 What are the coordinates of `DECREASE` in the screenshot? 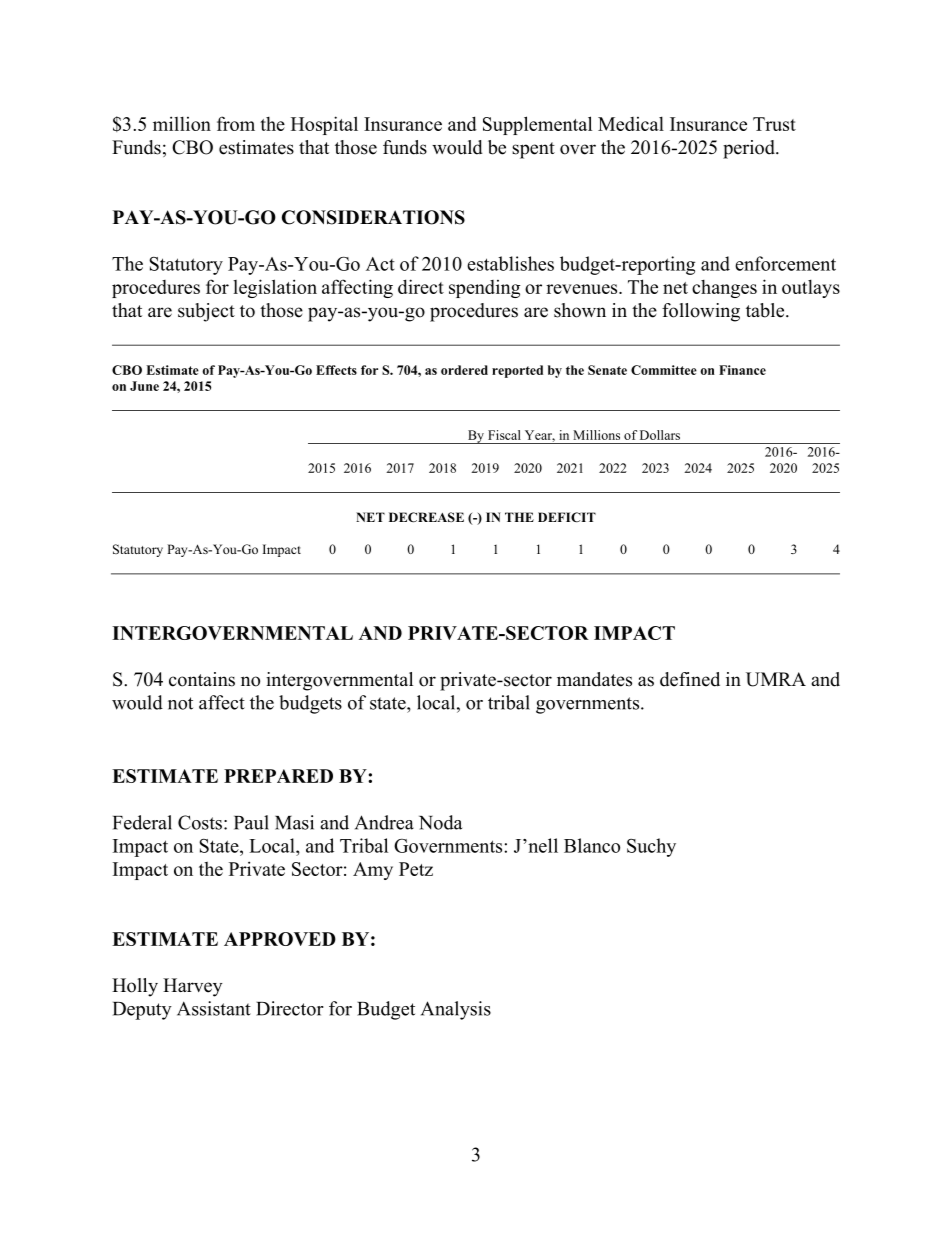 It's located at (426, 517).
